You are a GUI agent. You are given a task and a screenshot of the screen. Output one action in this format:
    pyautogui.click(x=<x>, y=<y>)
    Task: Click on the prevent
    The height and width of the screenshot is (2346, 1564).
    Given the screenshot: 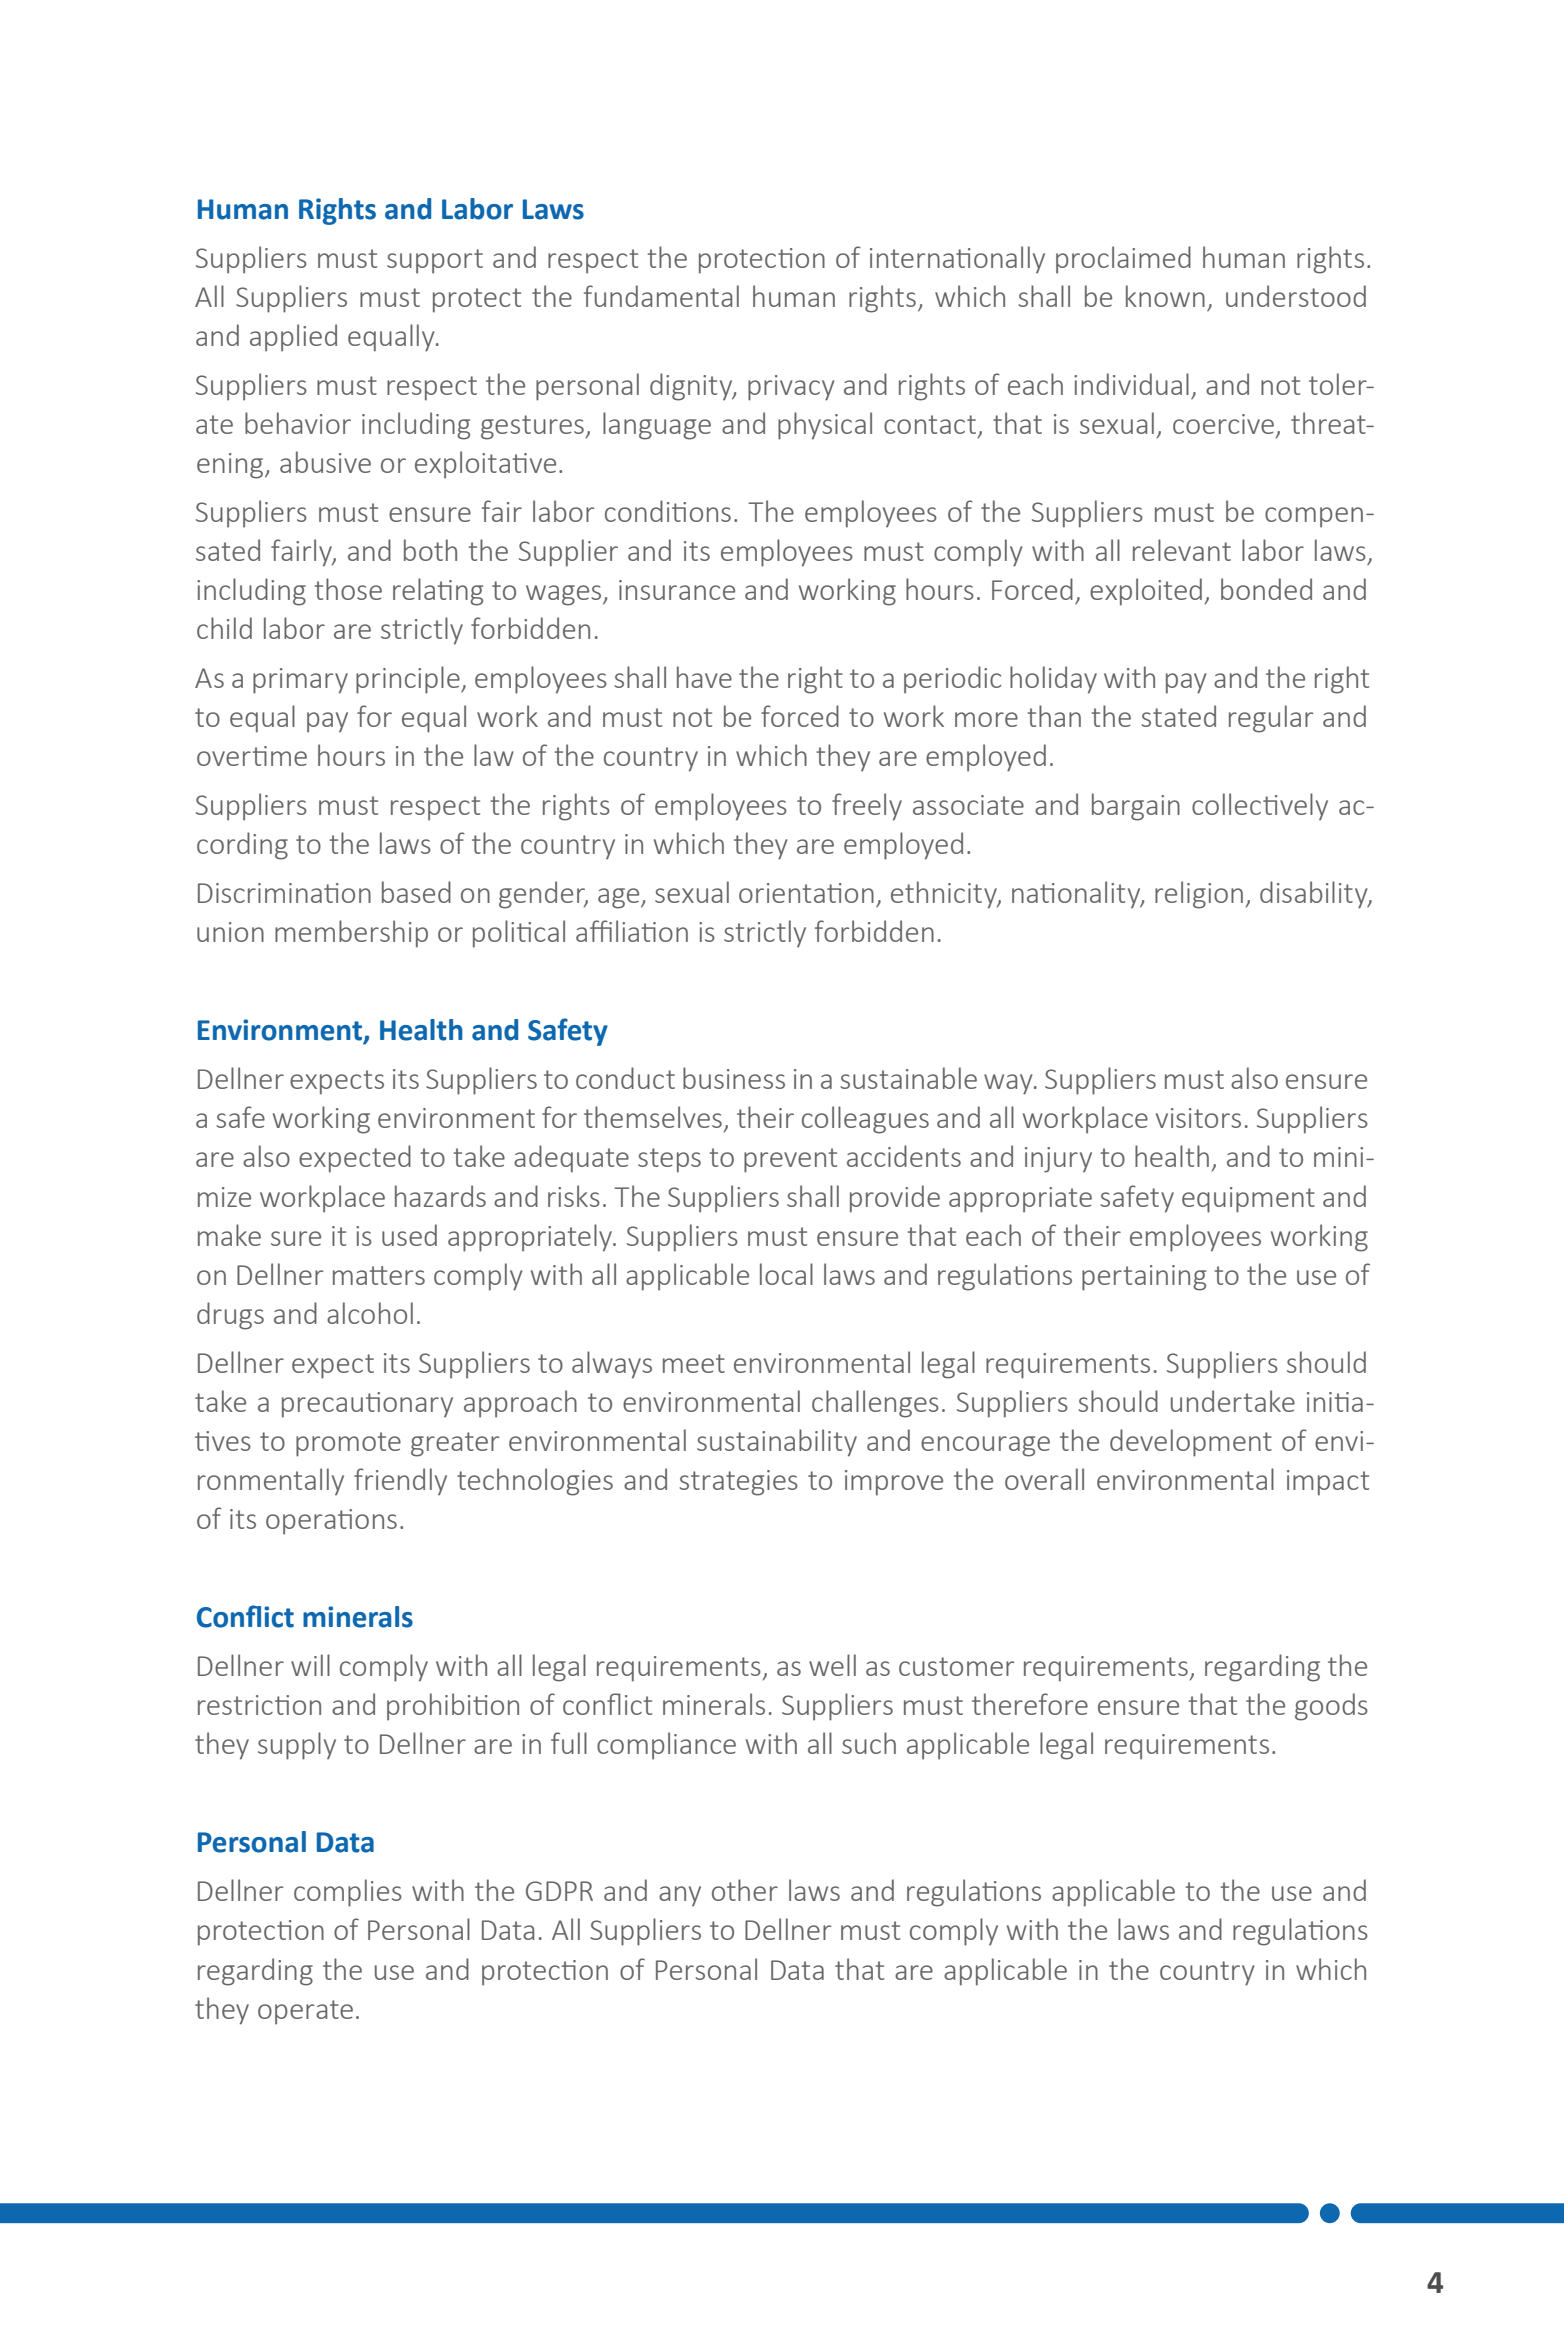 What is the action you would take?
    pyautogui.click(x=790, y=1160)
